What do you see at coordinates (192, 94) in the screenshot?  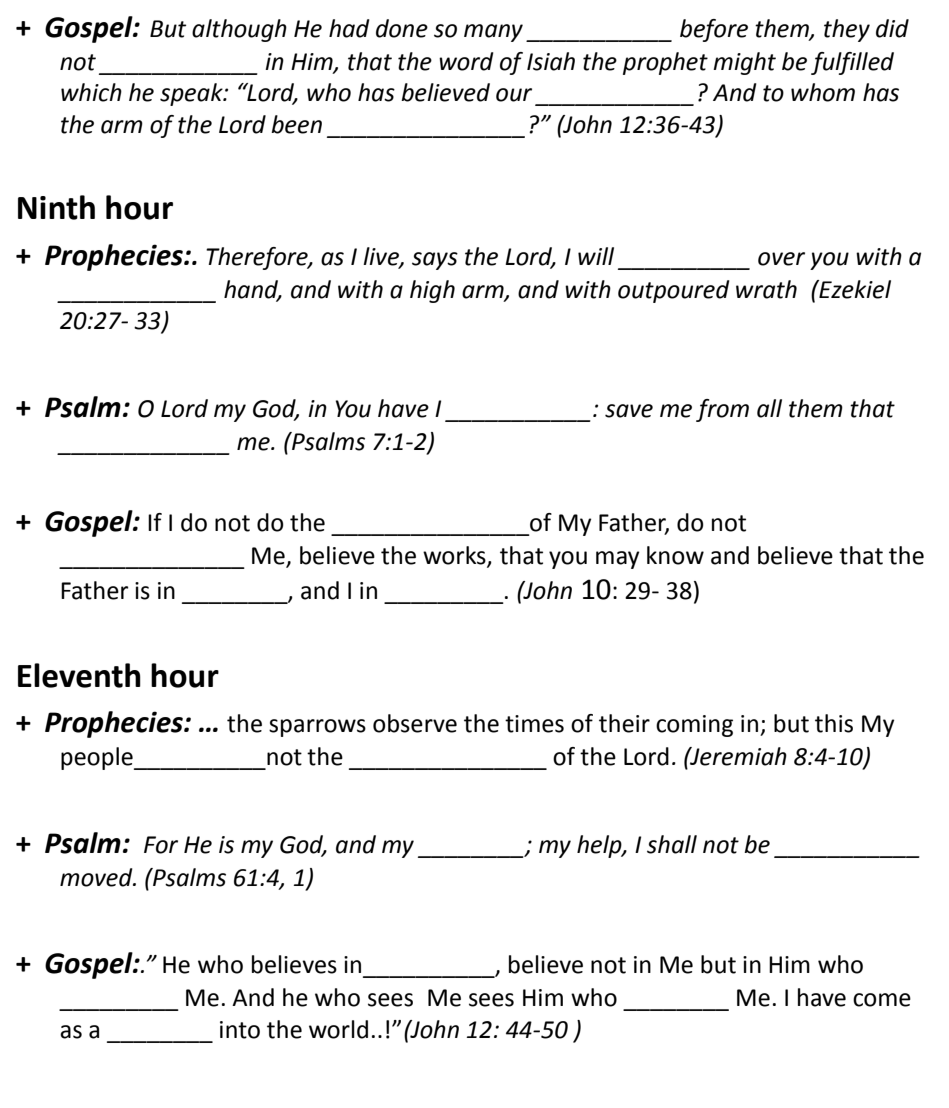 I see `speak` at bounding box center [192, 94].
